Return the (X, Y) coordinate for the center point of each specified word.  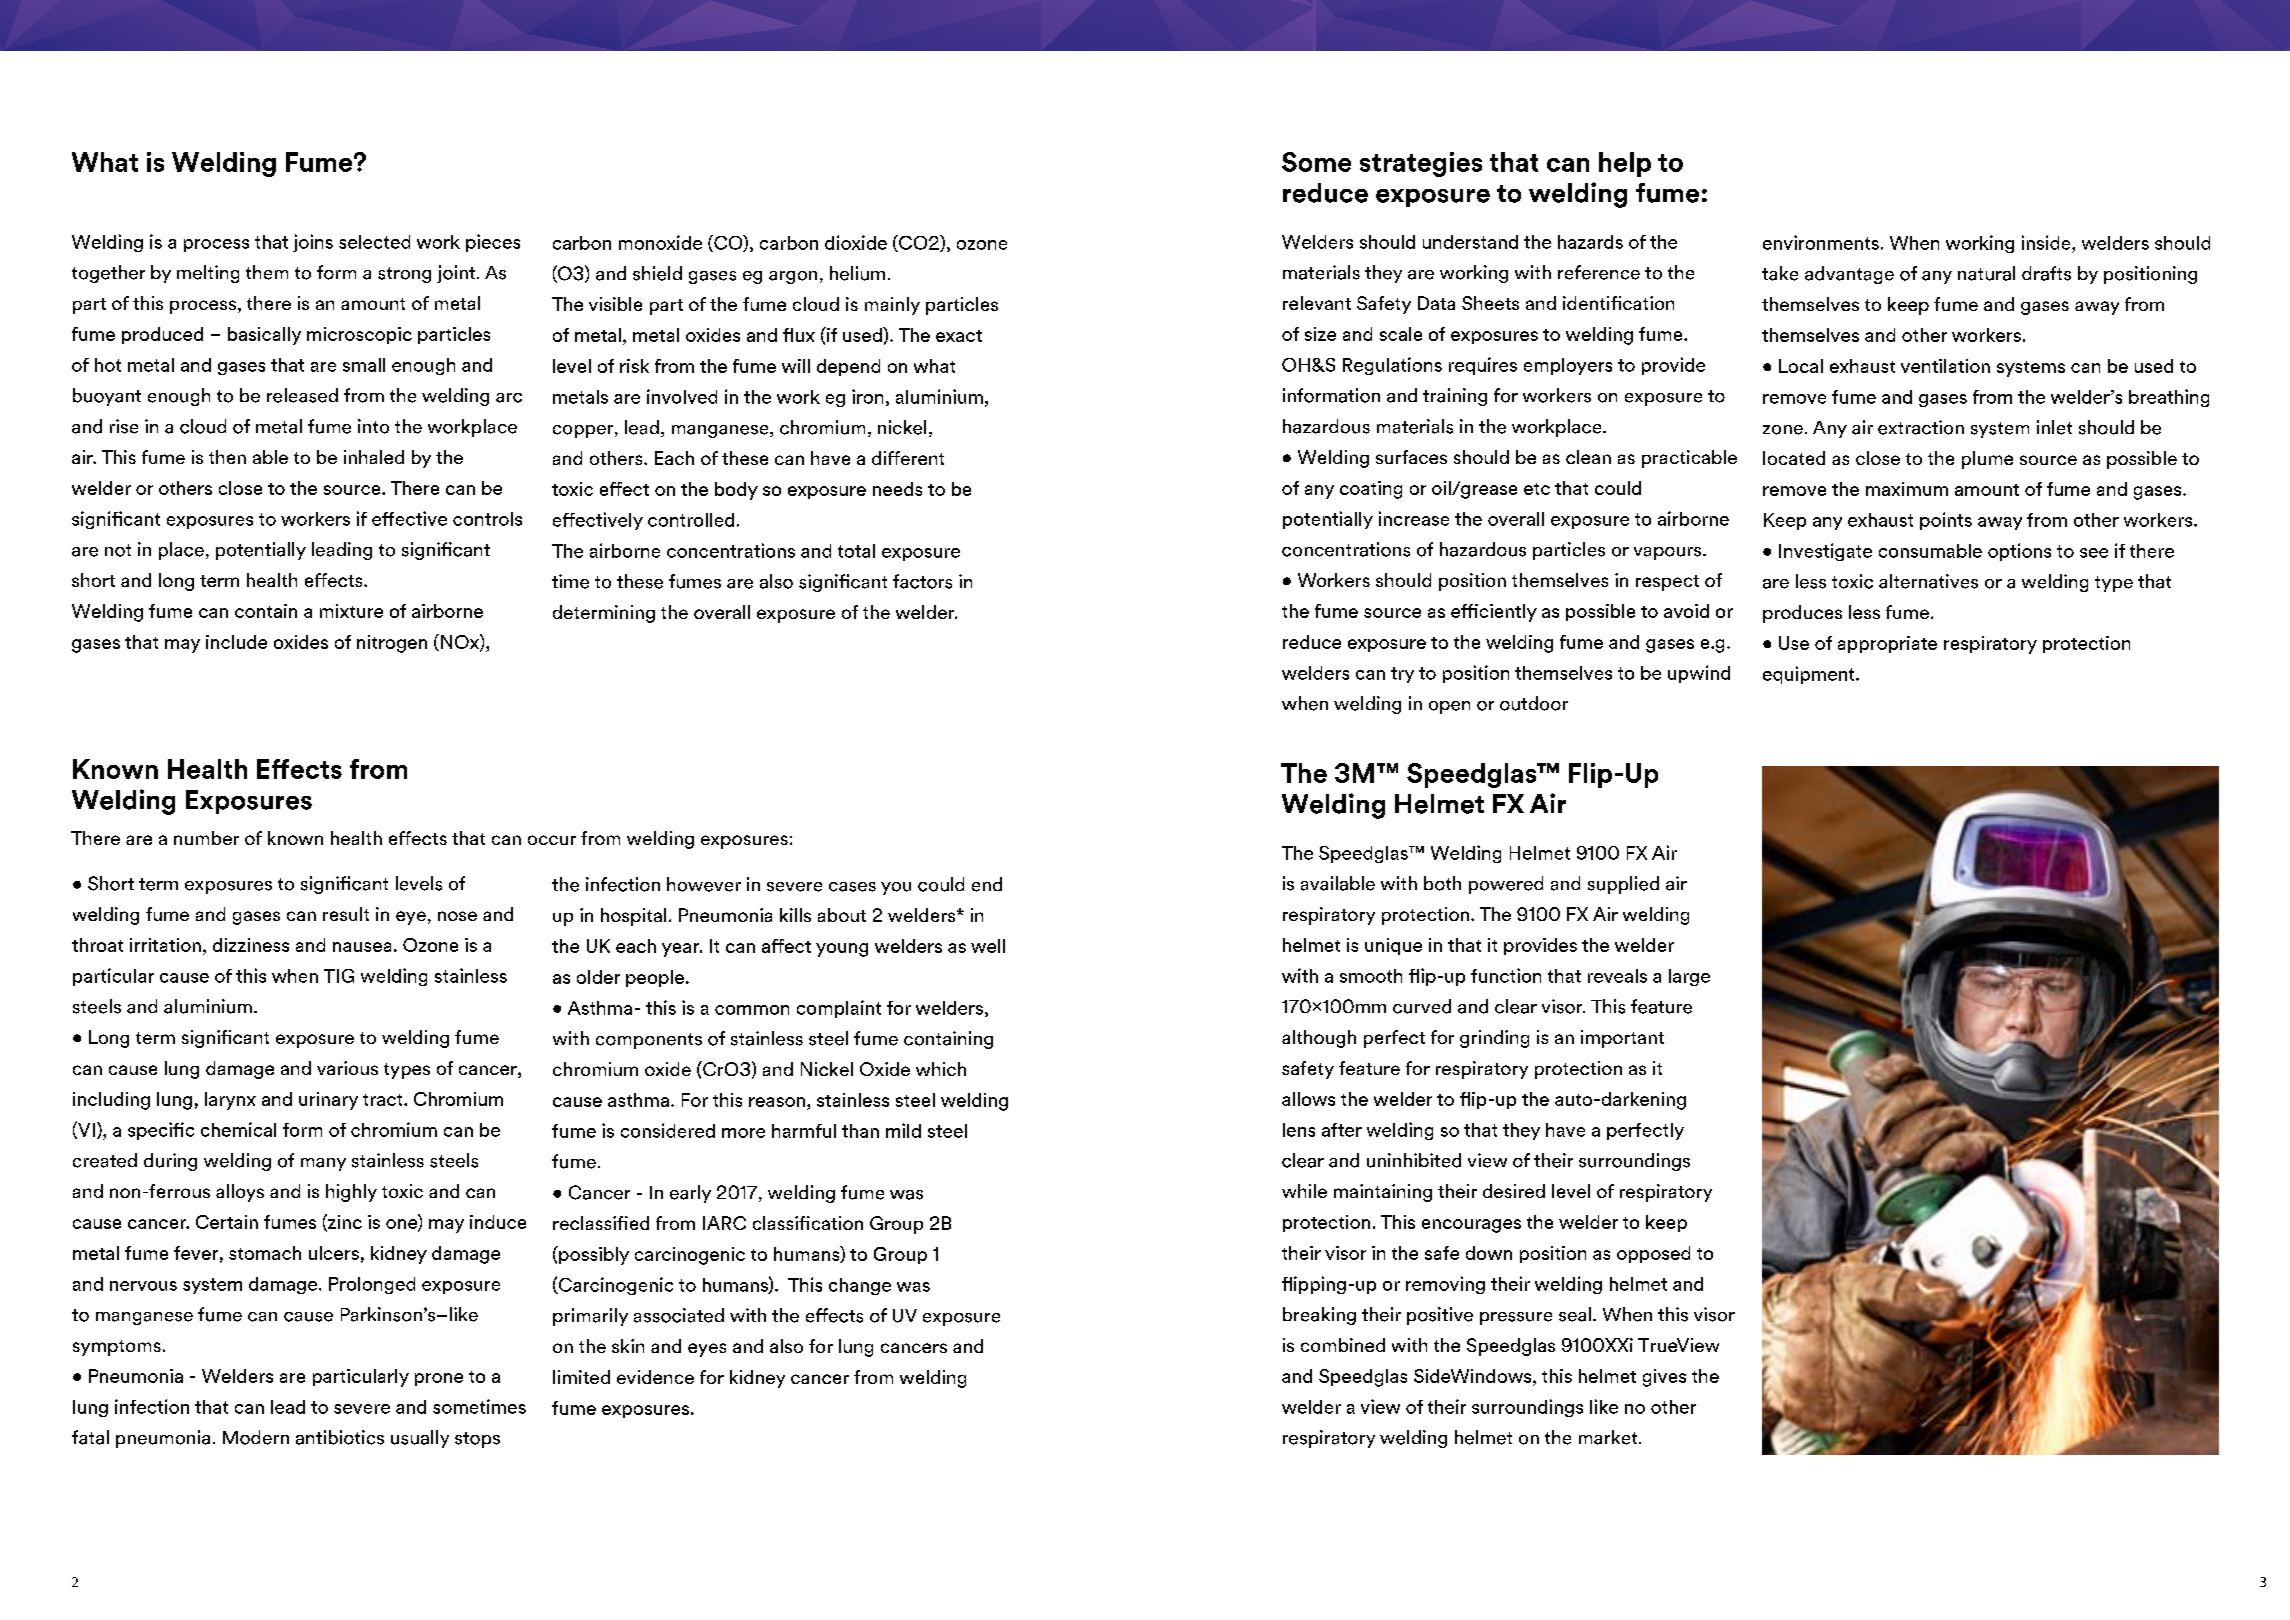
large (1689, 977)
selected (374, 242)
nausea (362, 947)
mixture (351, 611)
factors (922, 581)
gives (1664, 1378)
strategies (1421, 164)
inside (2047, 242)
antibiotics (340, 1437)
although (1319, 1039)
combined (1343, 1345)
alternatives (1928, 581)
